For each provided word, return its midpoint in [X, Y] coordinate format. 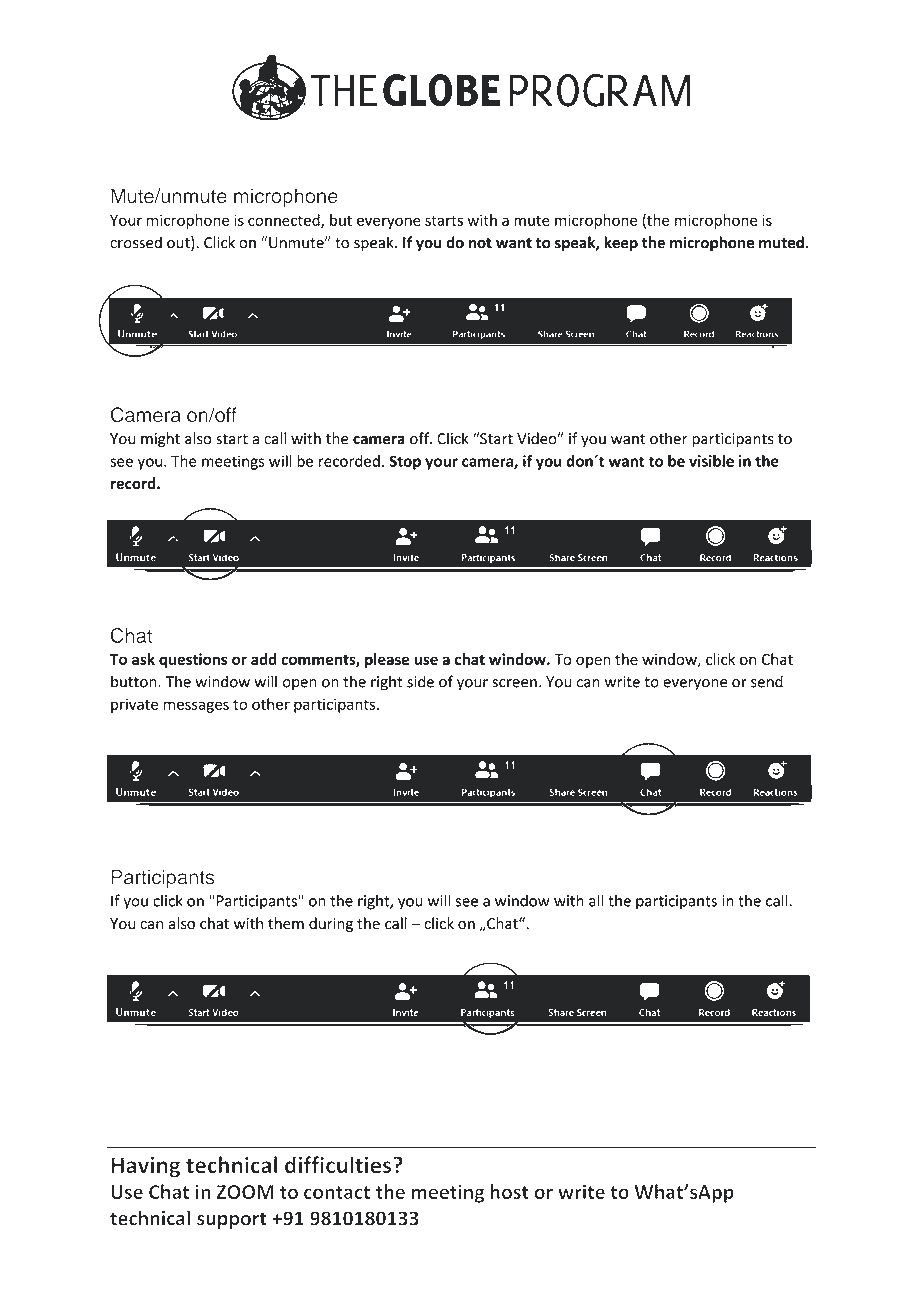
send [767, 681]
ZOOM [245, 1192]
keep [621, 243]
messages [196, 707]
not [480, 243]
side [420, 681]
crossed [136, 242]
